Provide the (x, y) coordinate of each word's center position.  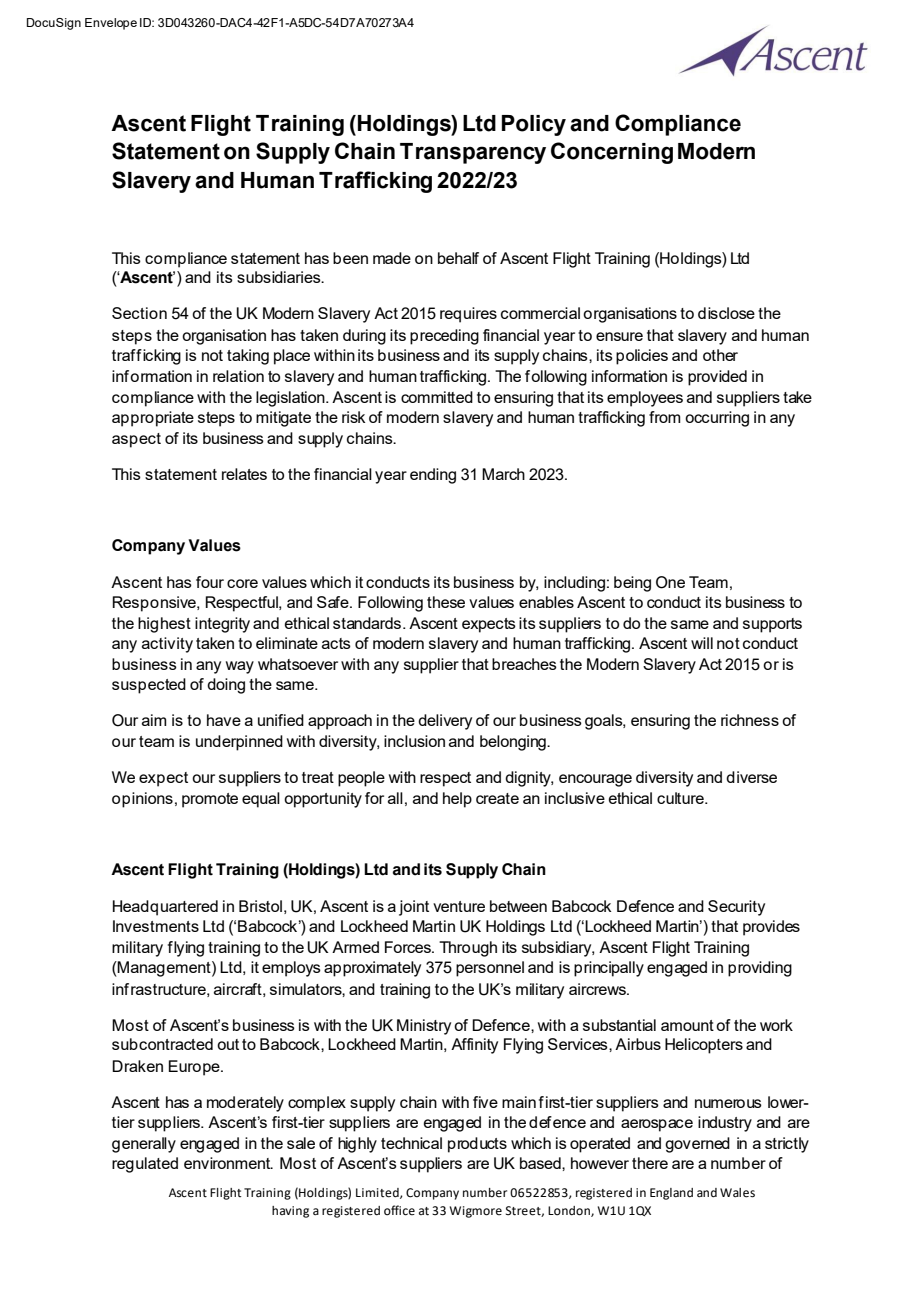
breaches (524, 664)
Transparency (473, 153)
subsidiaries (280, 277)
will (702, 643)
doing (226, 686)
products (477, 1145)
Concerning (612, 153)
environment (228, 1163)
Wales (737, 1193)
